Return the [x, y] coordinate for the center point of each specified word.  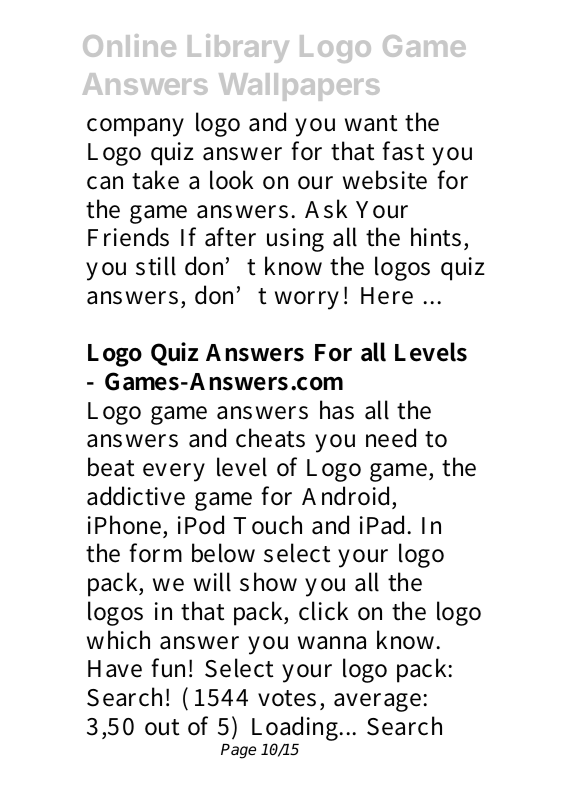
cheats [270, 438]
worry [307, 300]
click [323, 611]
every [174, 472]
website [385, 180]
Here [387, 296]
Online [129, 45]
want [371, 123]
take [155, 180]
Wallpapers [299, 87]
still [156, 266]
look [231, 180]
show [268, 582]
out [162, 727]
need [391, 438]
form [155, 553]
